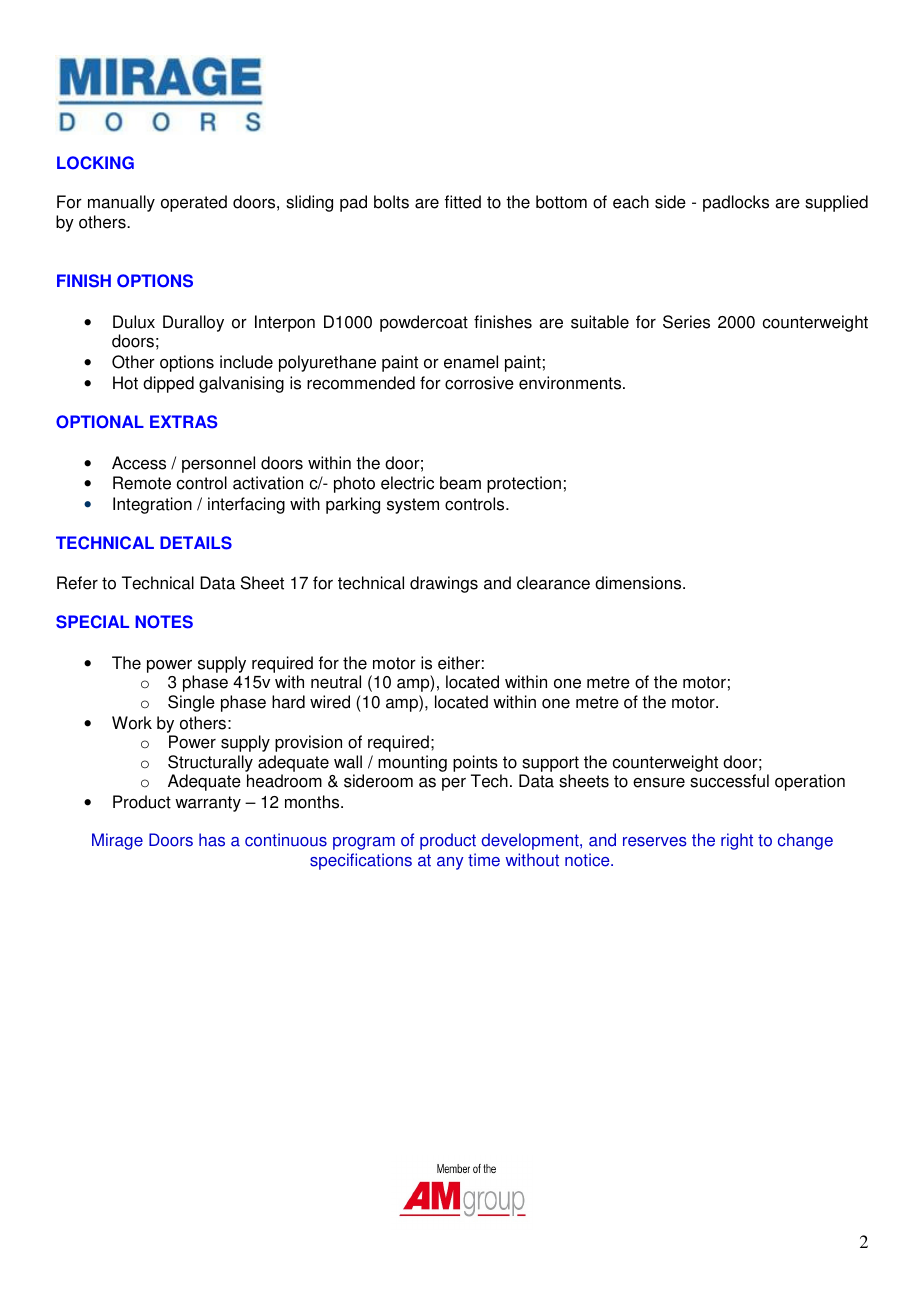 The image size is (924, 1308). What do you see at coordinates (463, 202) in the screenshot?
I see `fitted` at bounding box center [463, 202].
